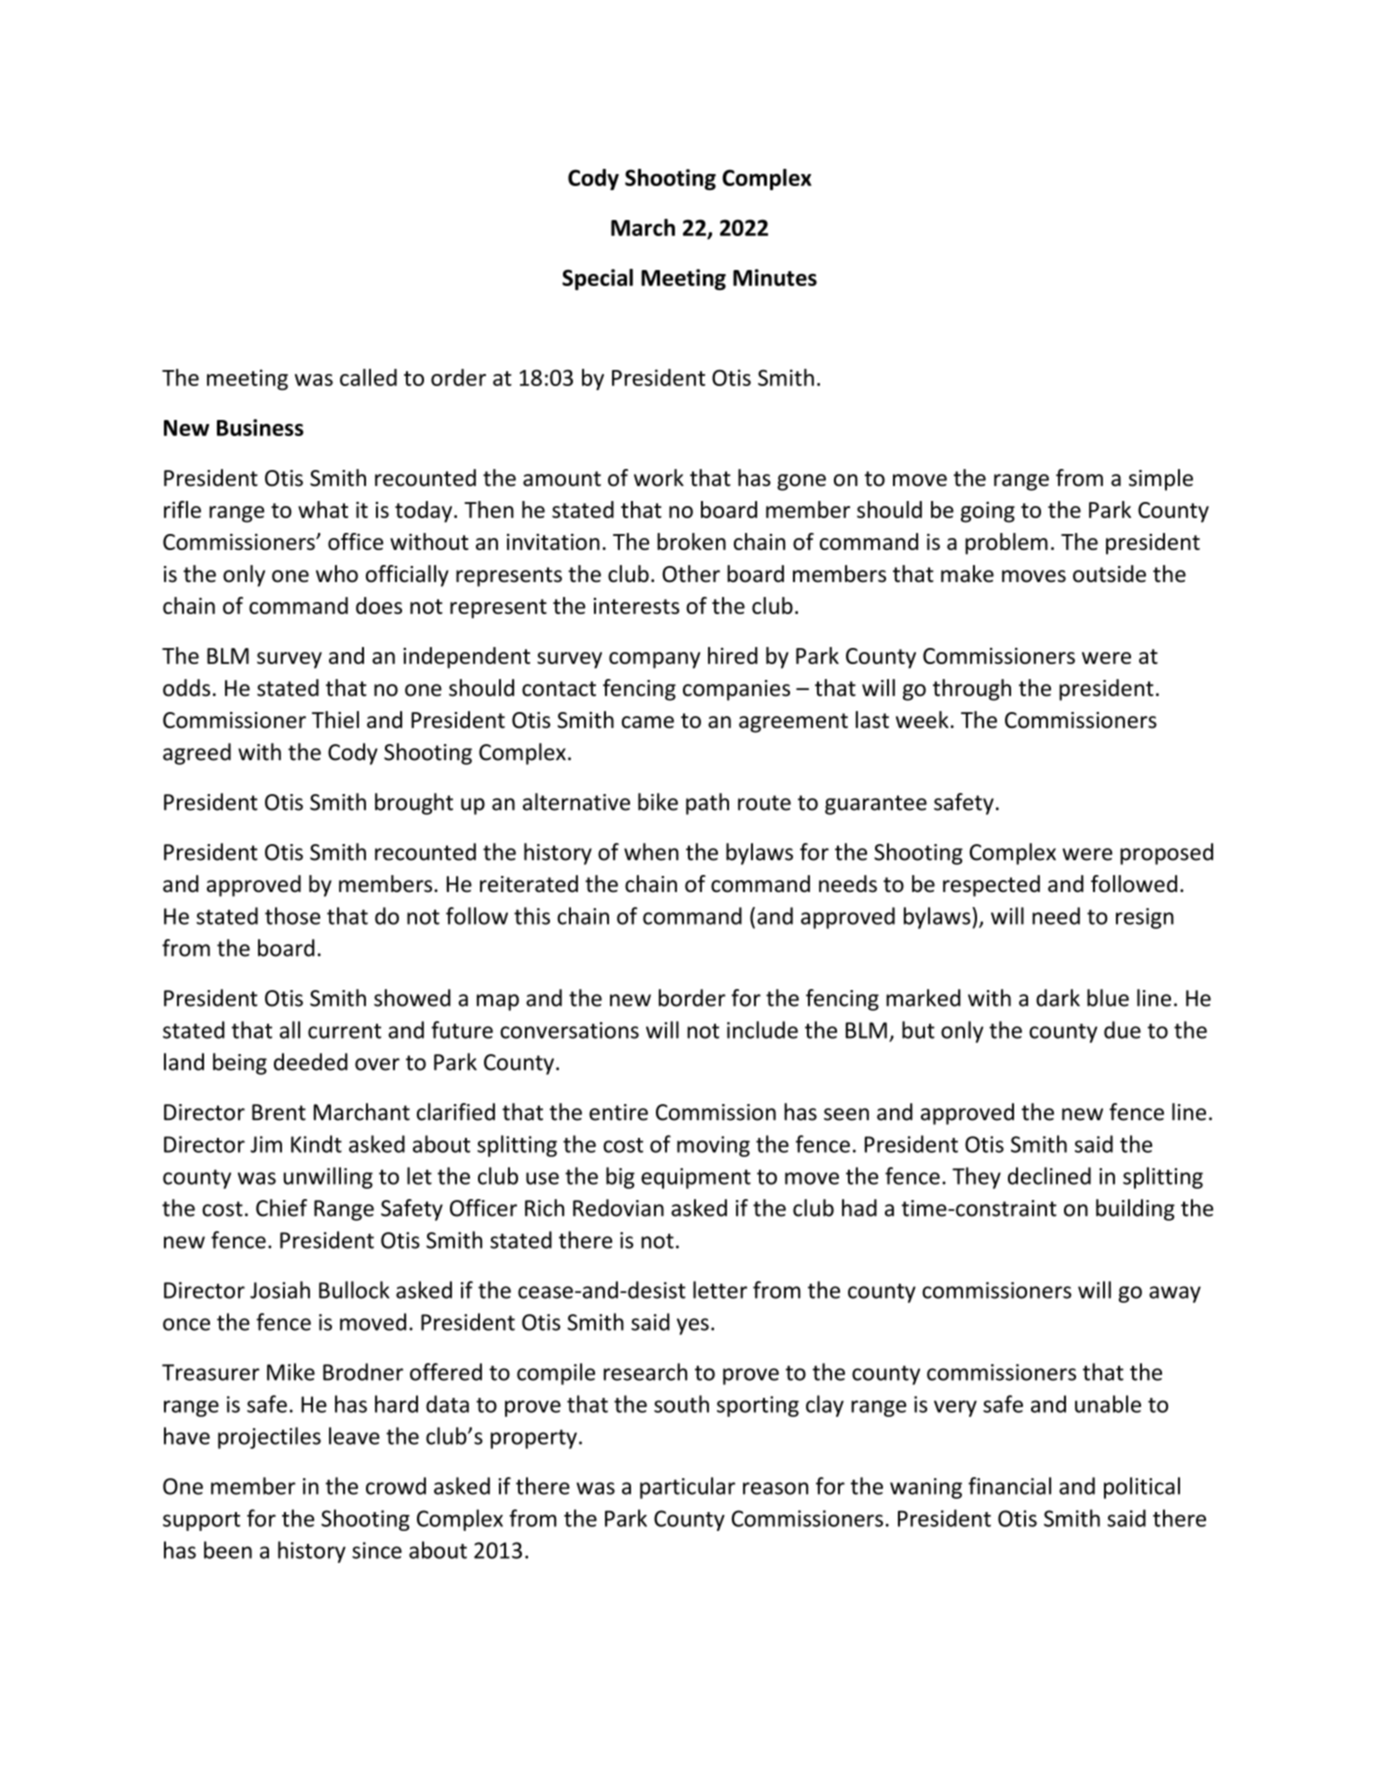 Image resolution: width=1379 pixels, height=1784 pixels. I want to click on Chief, so click(281, 1208).
